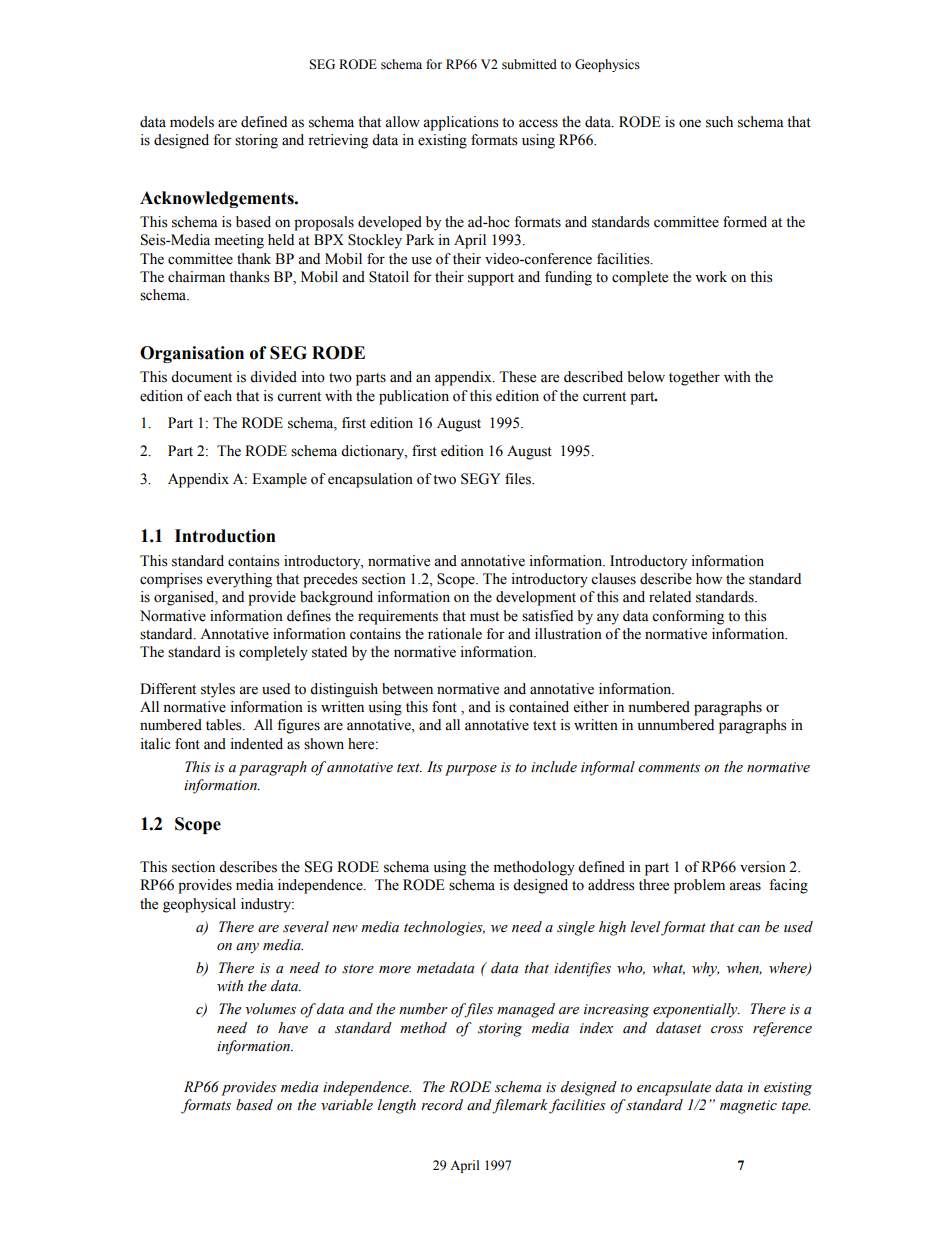 Image resolution: width=952 pixels, height=1233 pixels. Describe the element at coordinates (293, 1028) in the page. I see `have` at that location.
